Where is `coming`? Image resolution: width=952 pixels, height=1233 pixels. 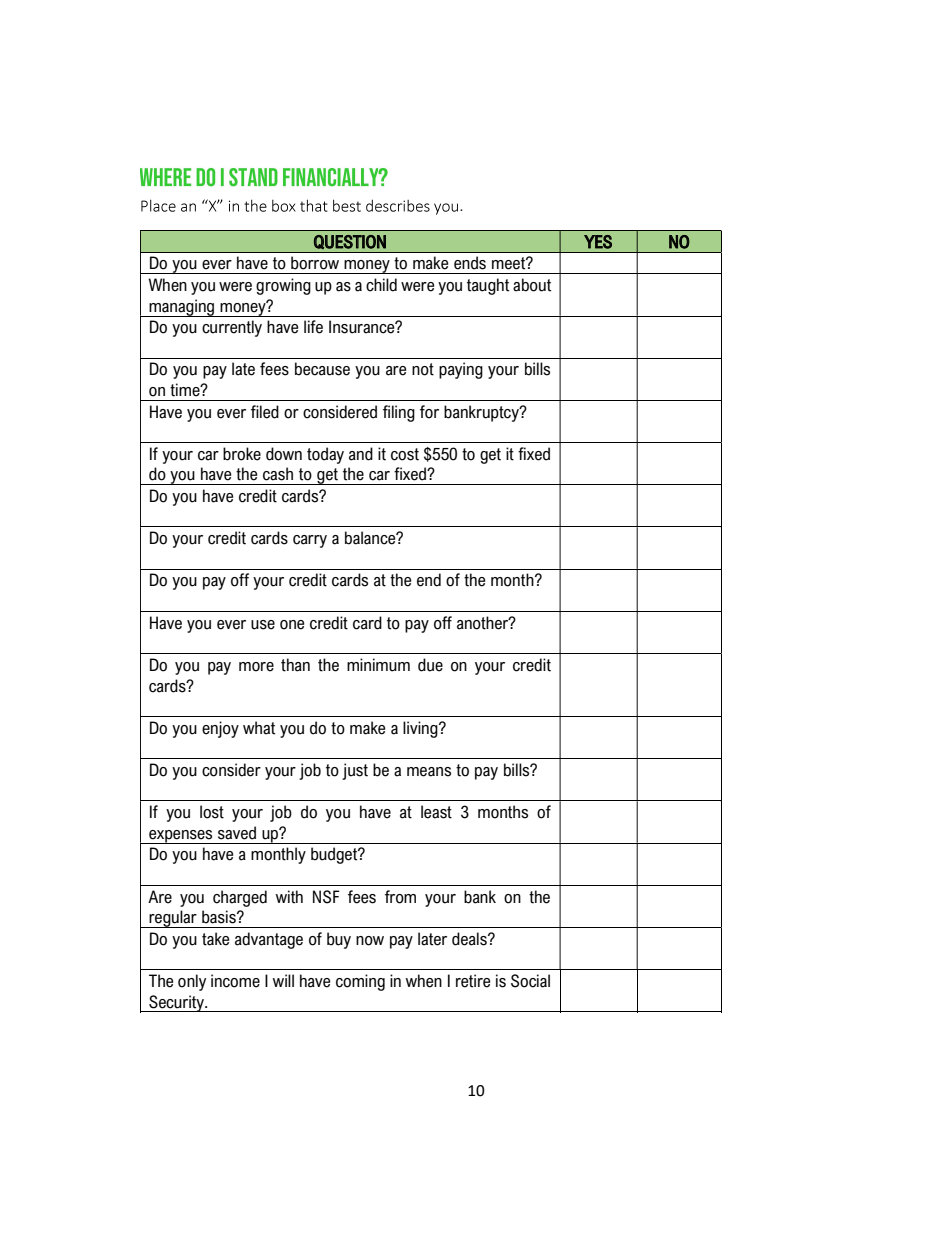 coming is located at coordinates (360, 982).
